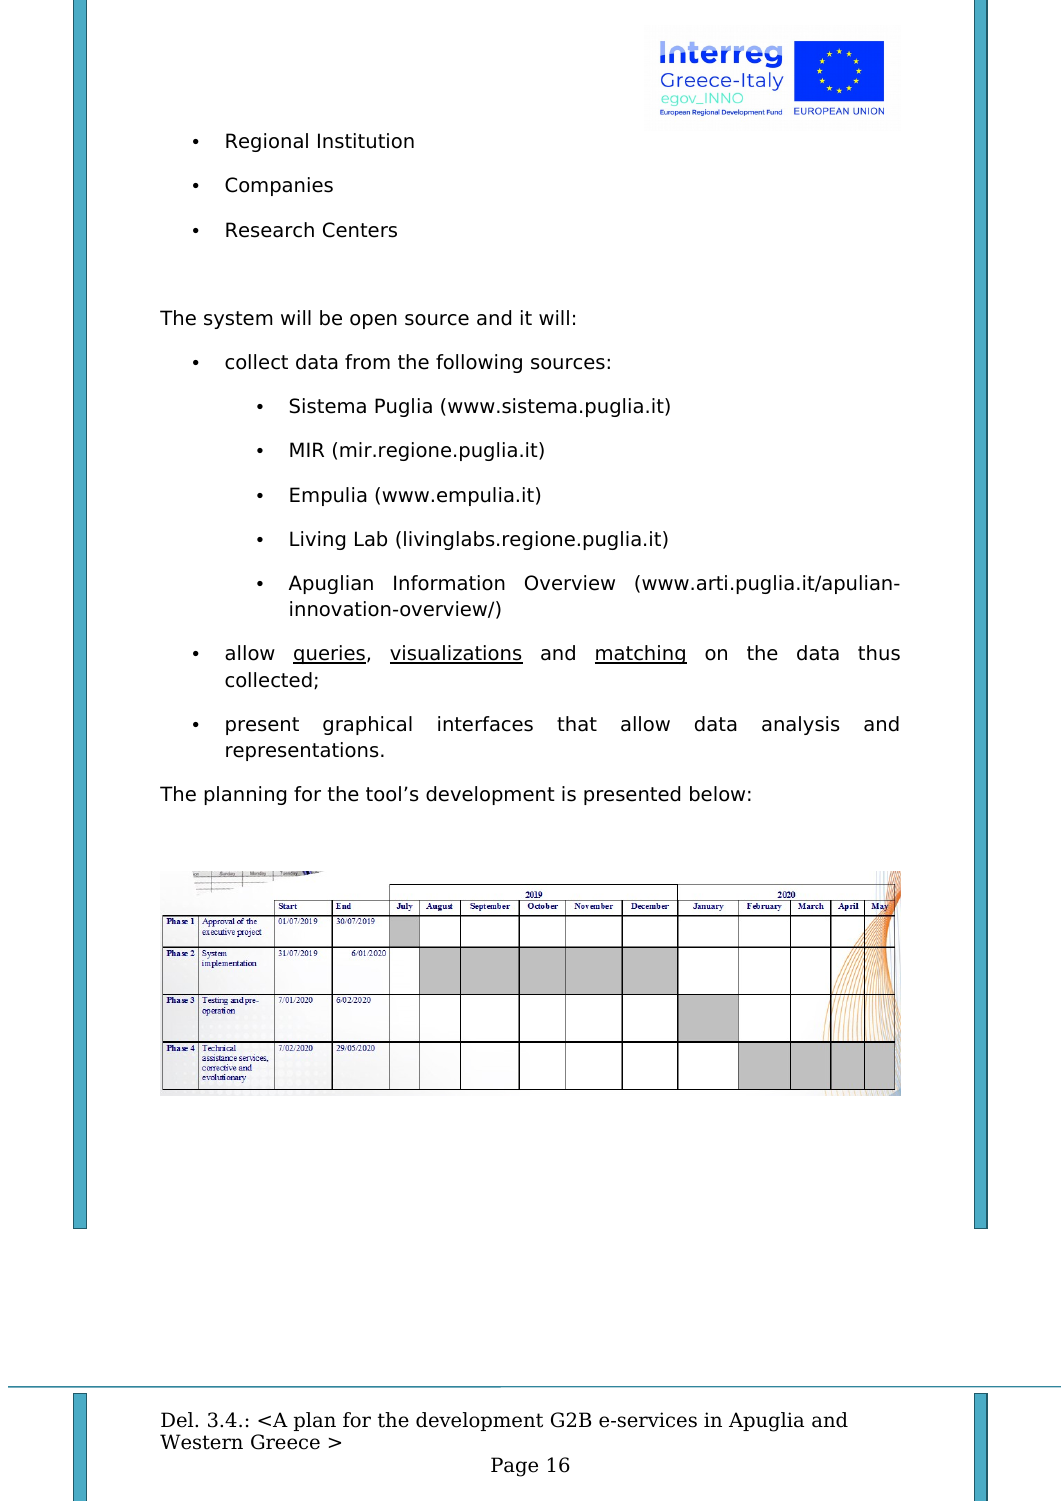  Describe the element at coordinates (717, 794) in the screenshot. I see `below` at that location.
